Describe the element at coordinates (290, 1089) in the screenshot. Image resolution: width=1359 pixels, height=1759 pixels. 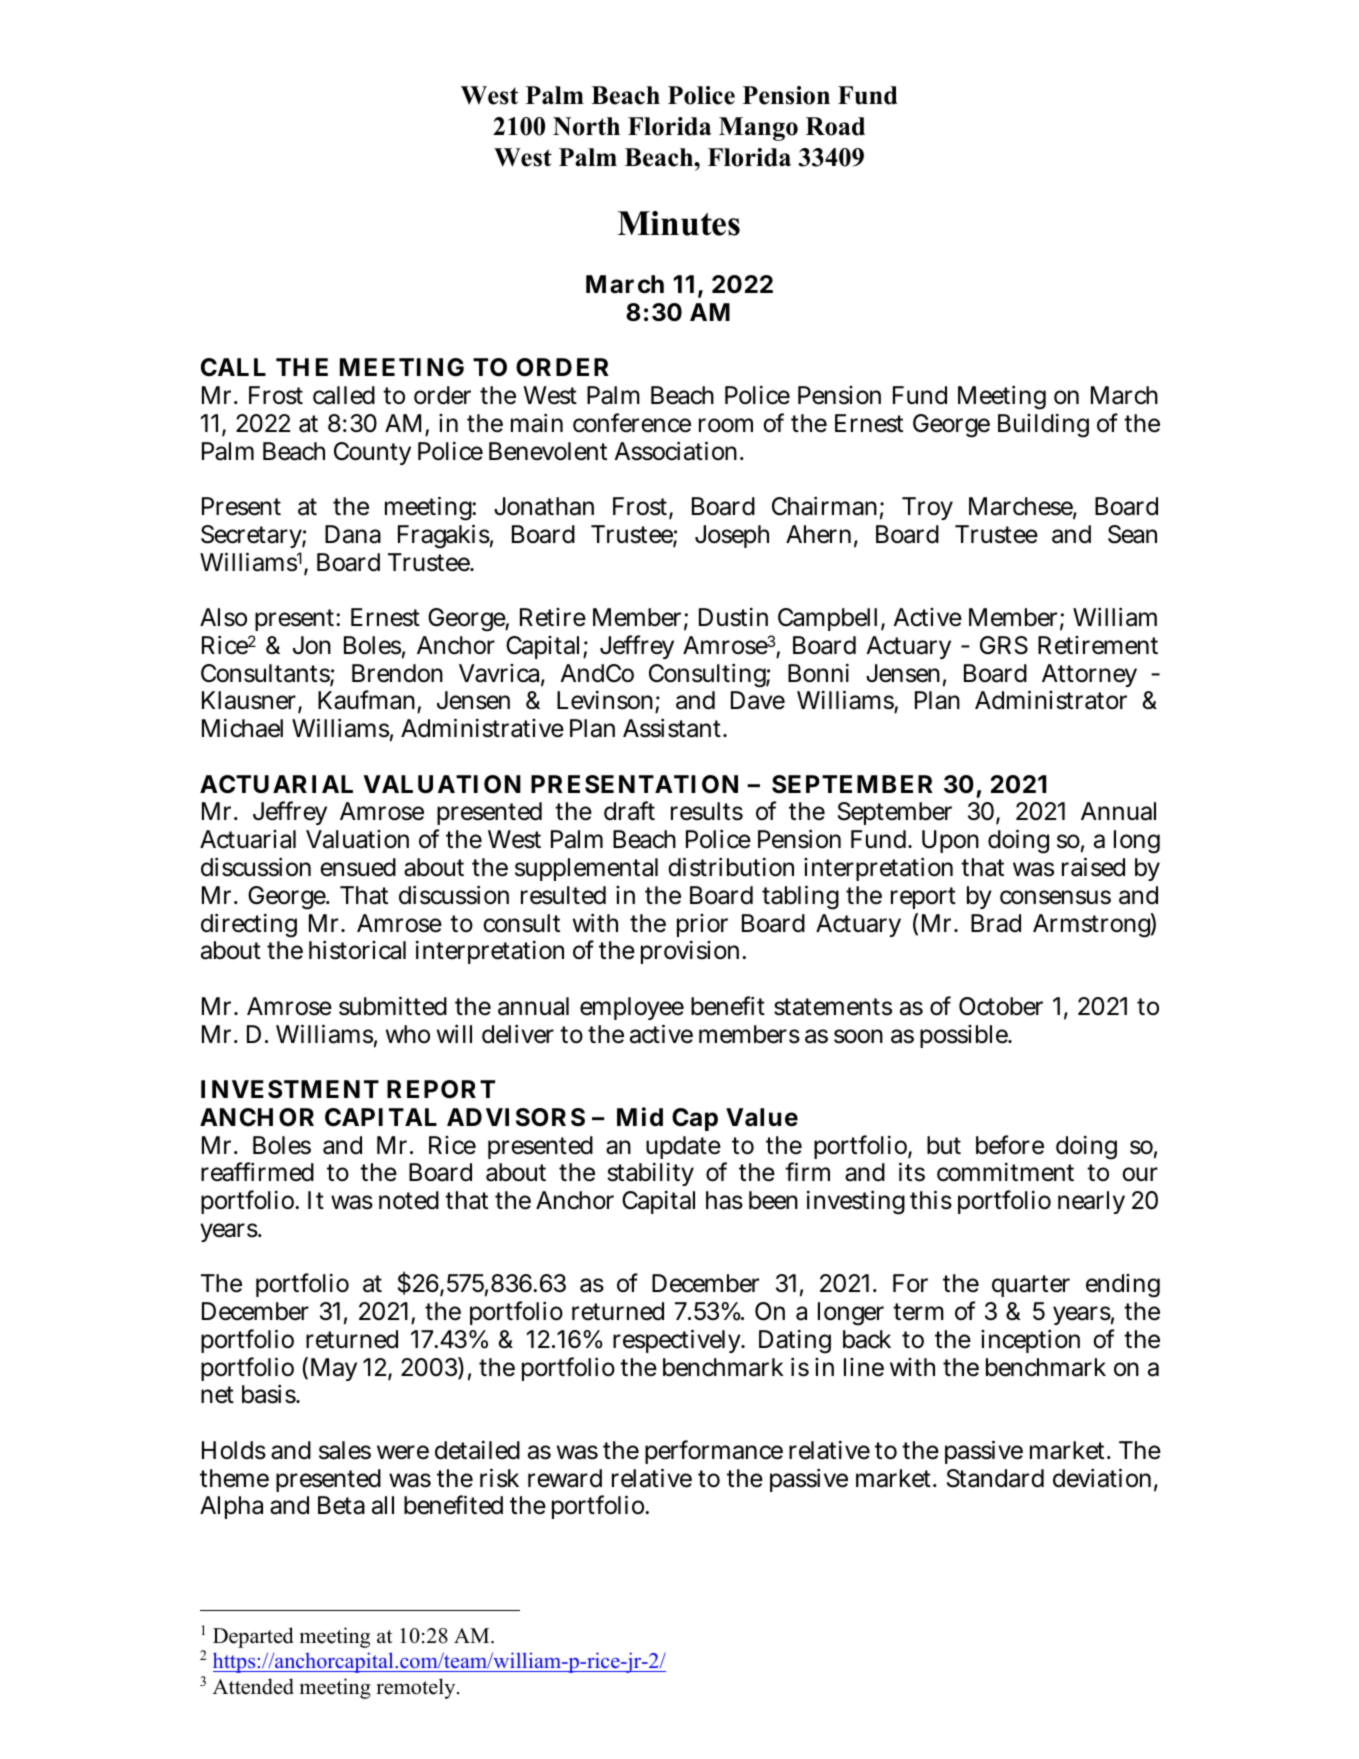
I see `INVESTMENT` at that location.
